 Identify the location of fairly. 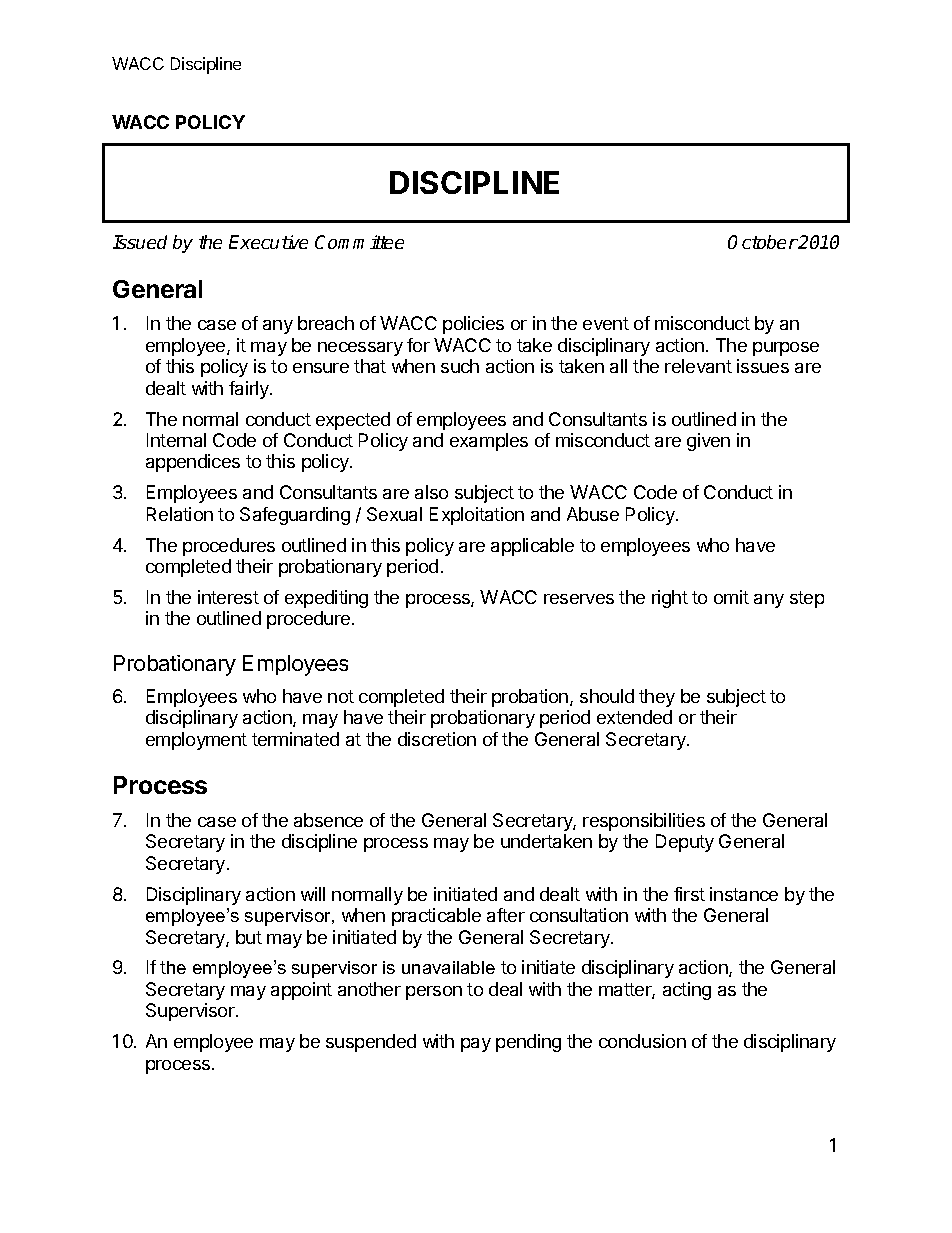
(250, 390).
